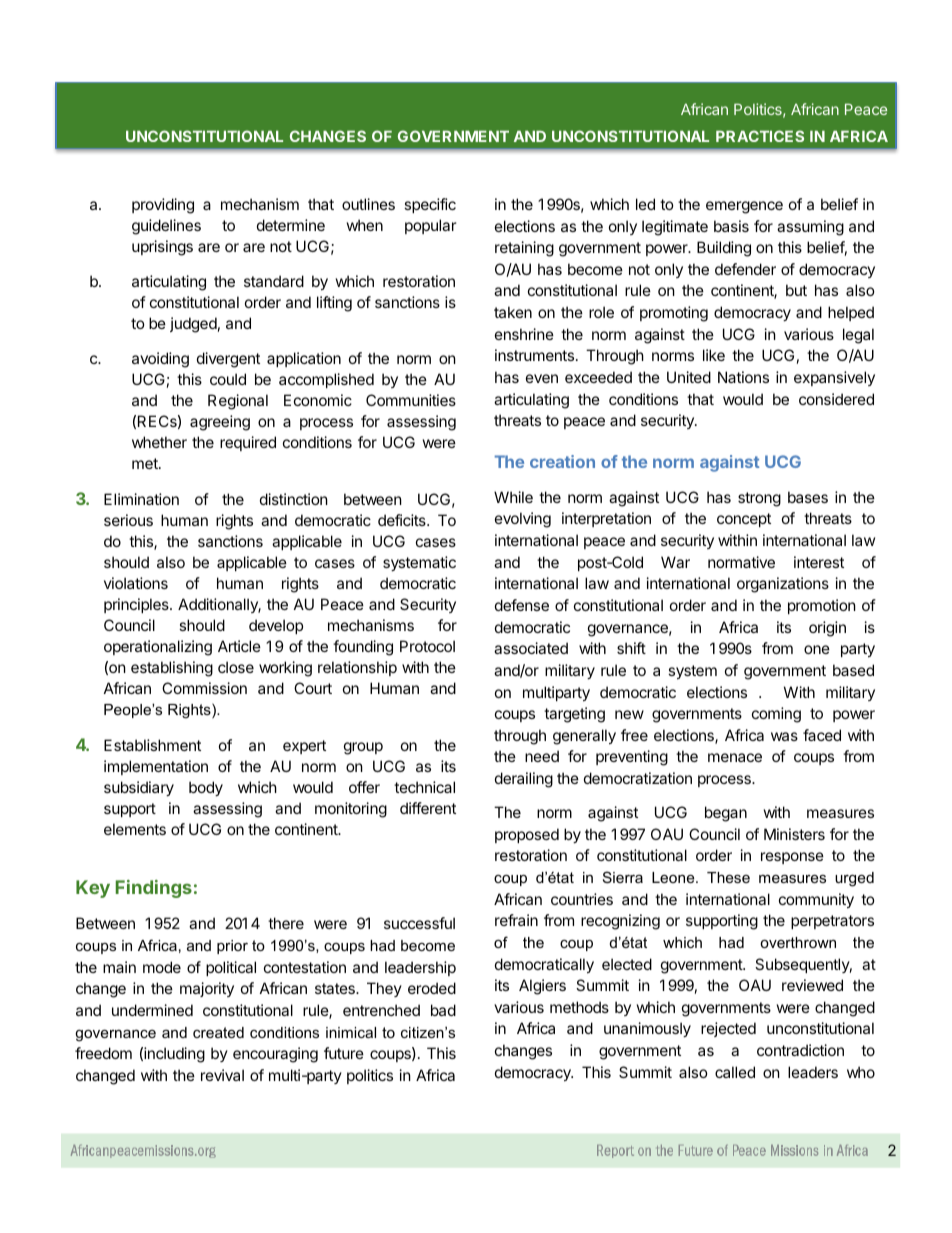 This document has height=1233, width=952. What do you see at coordinates (430, 205) in the document?
I see `specific` at bounding box center [430, 205].
